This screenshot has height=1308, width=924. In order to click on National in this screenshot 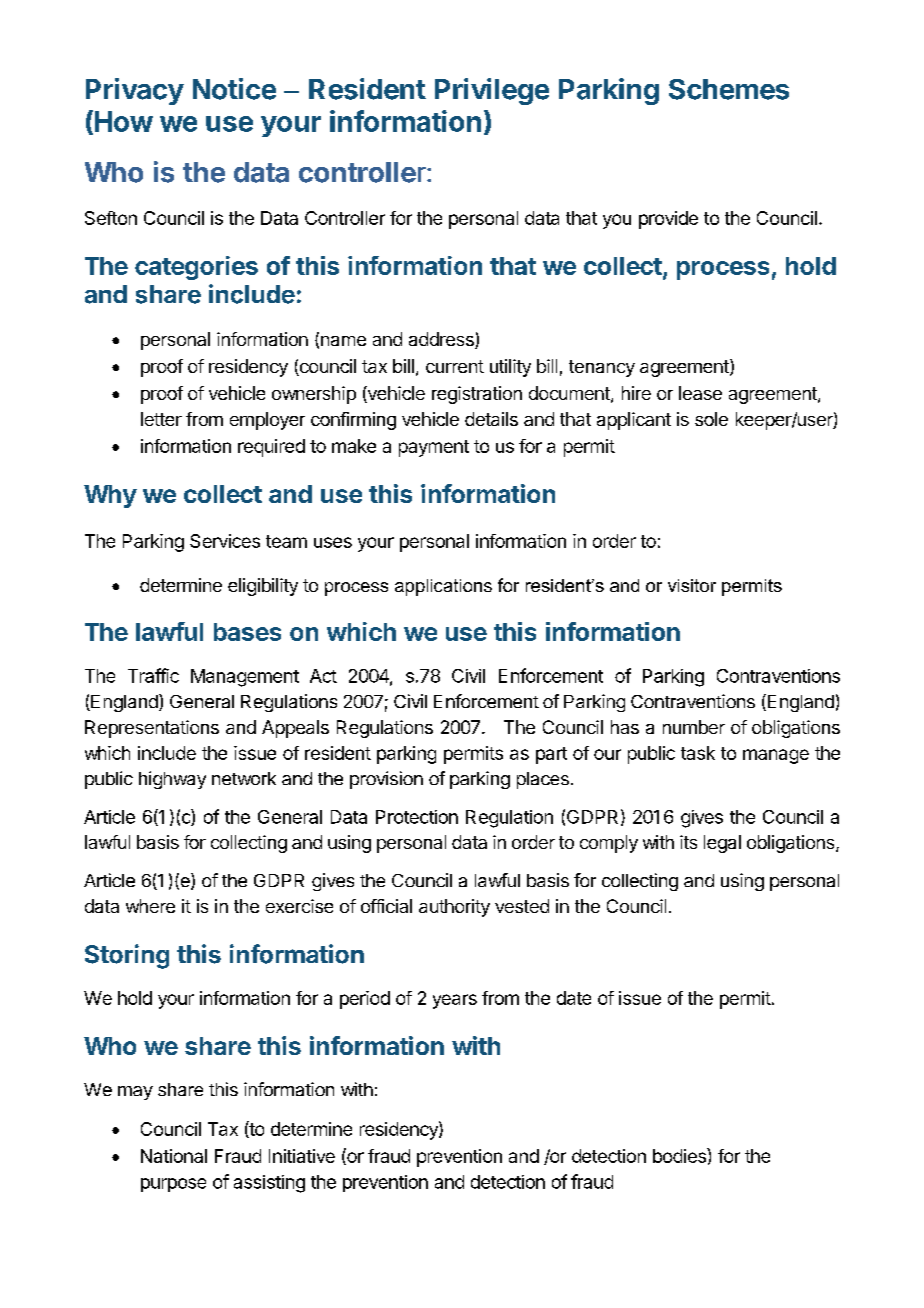, I will do `click(174, 1156)`.
